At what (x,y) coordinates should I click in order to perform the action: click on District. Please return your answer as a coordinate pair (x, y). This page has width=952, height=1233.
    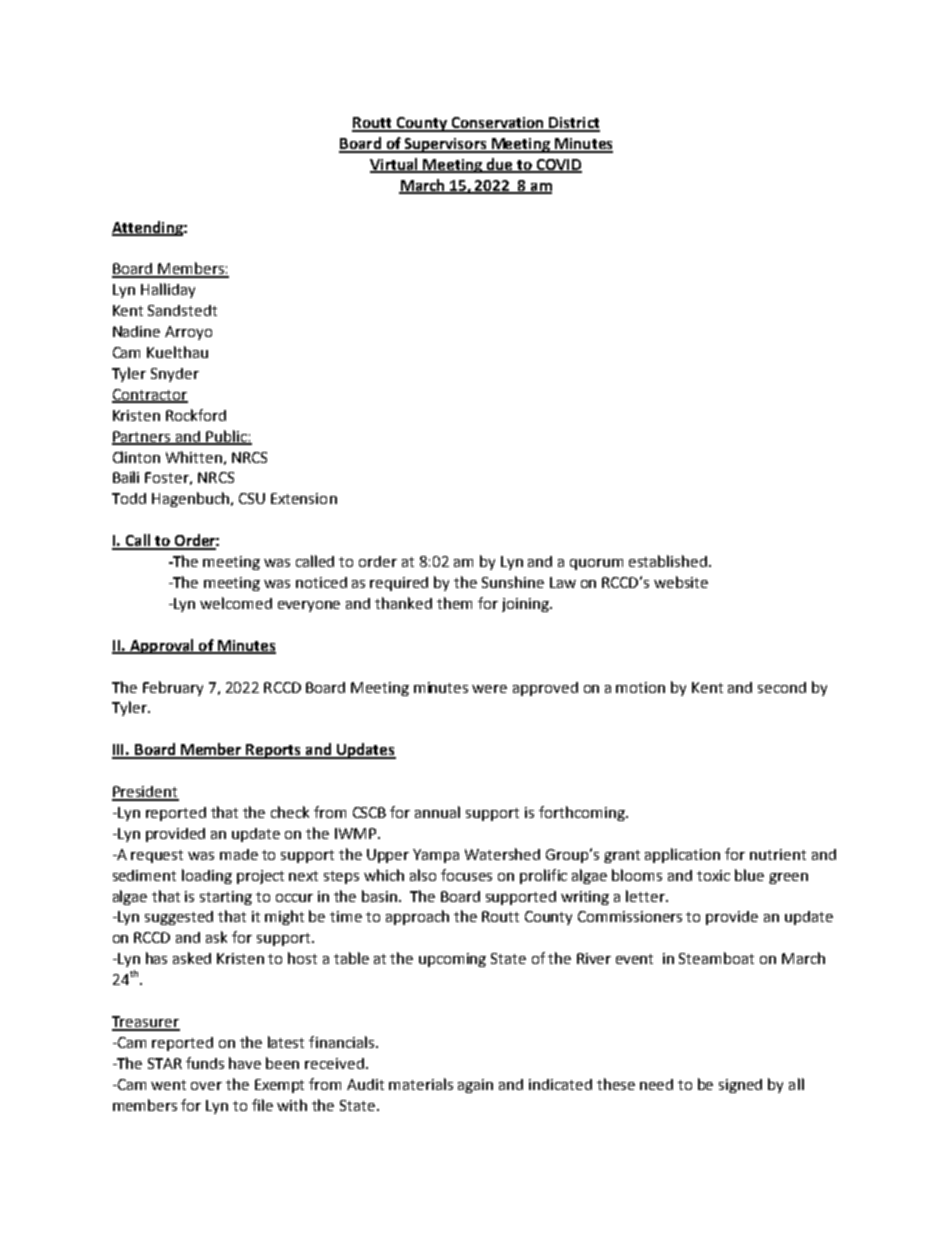
    Looking at the image, I should click on (573, 124).
